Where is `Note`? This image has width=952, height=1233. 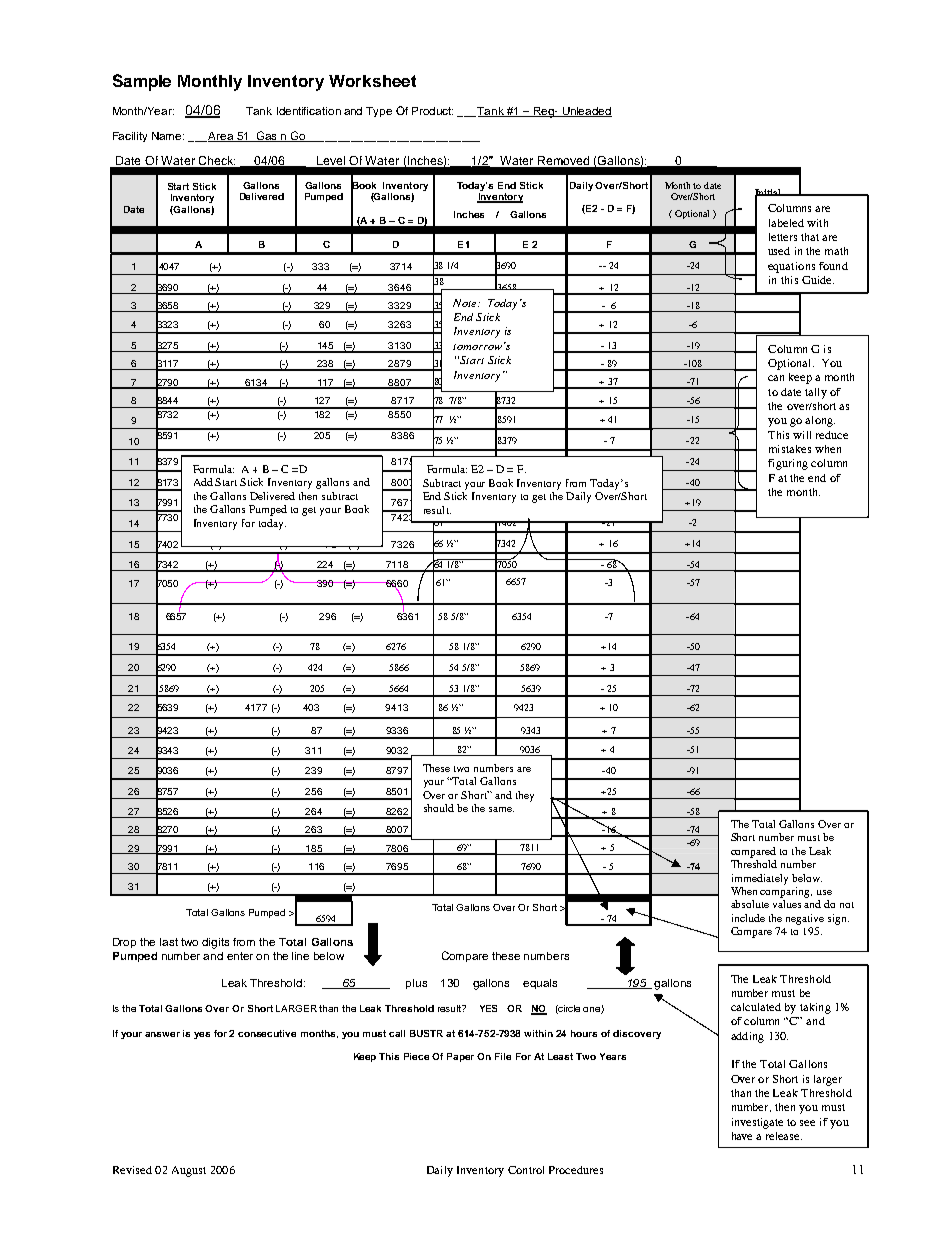 Note is located at coordinates (466, 303).
